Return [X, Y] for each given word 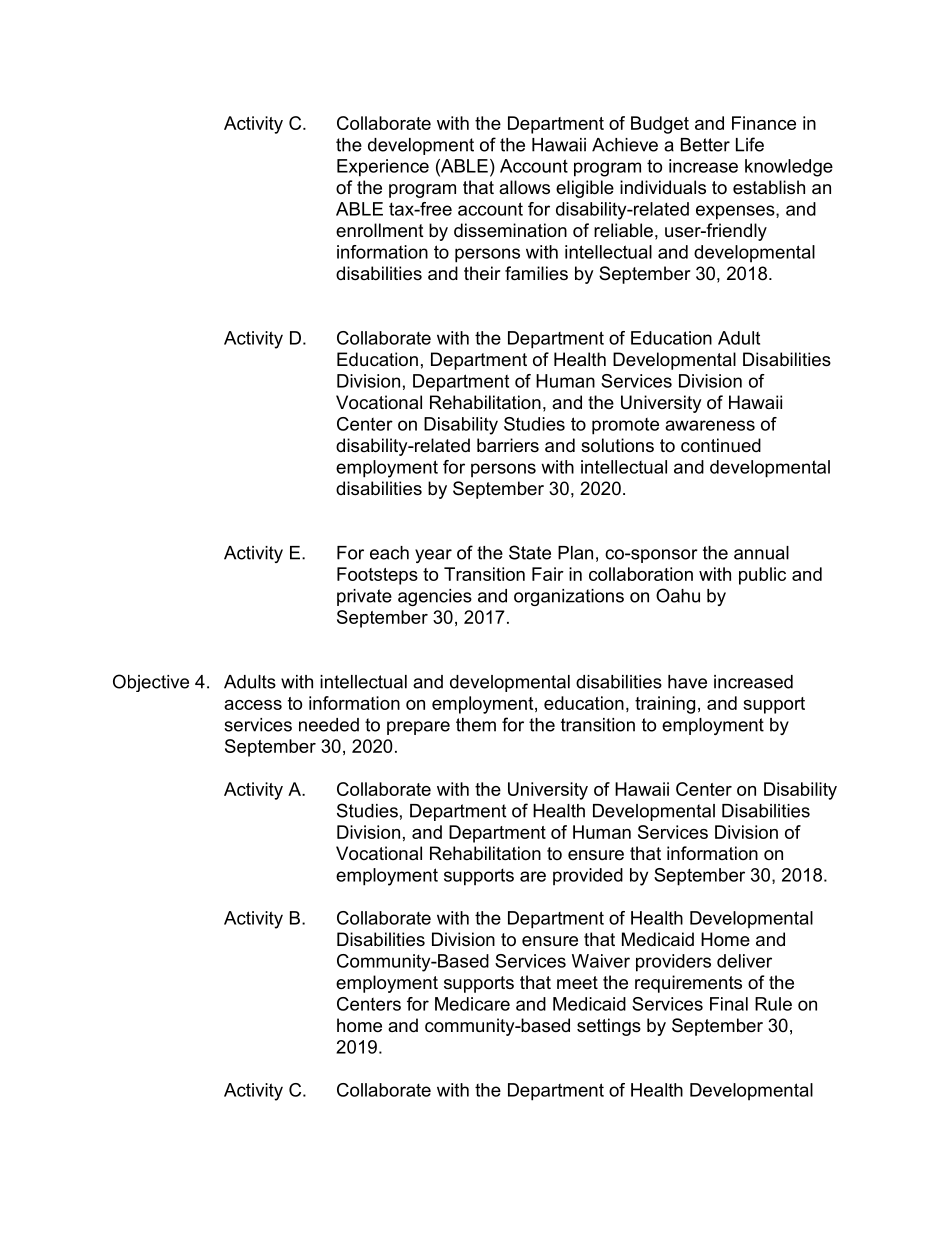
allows [524, 187]
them [476, 725]
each [389, 553]
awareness [710, 425]
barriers [508, 445]
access [253, 705]
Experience [383, 168]
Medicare [472, 1004]
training [665, 705]
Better [705, 145]
